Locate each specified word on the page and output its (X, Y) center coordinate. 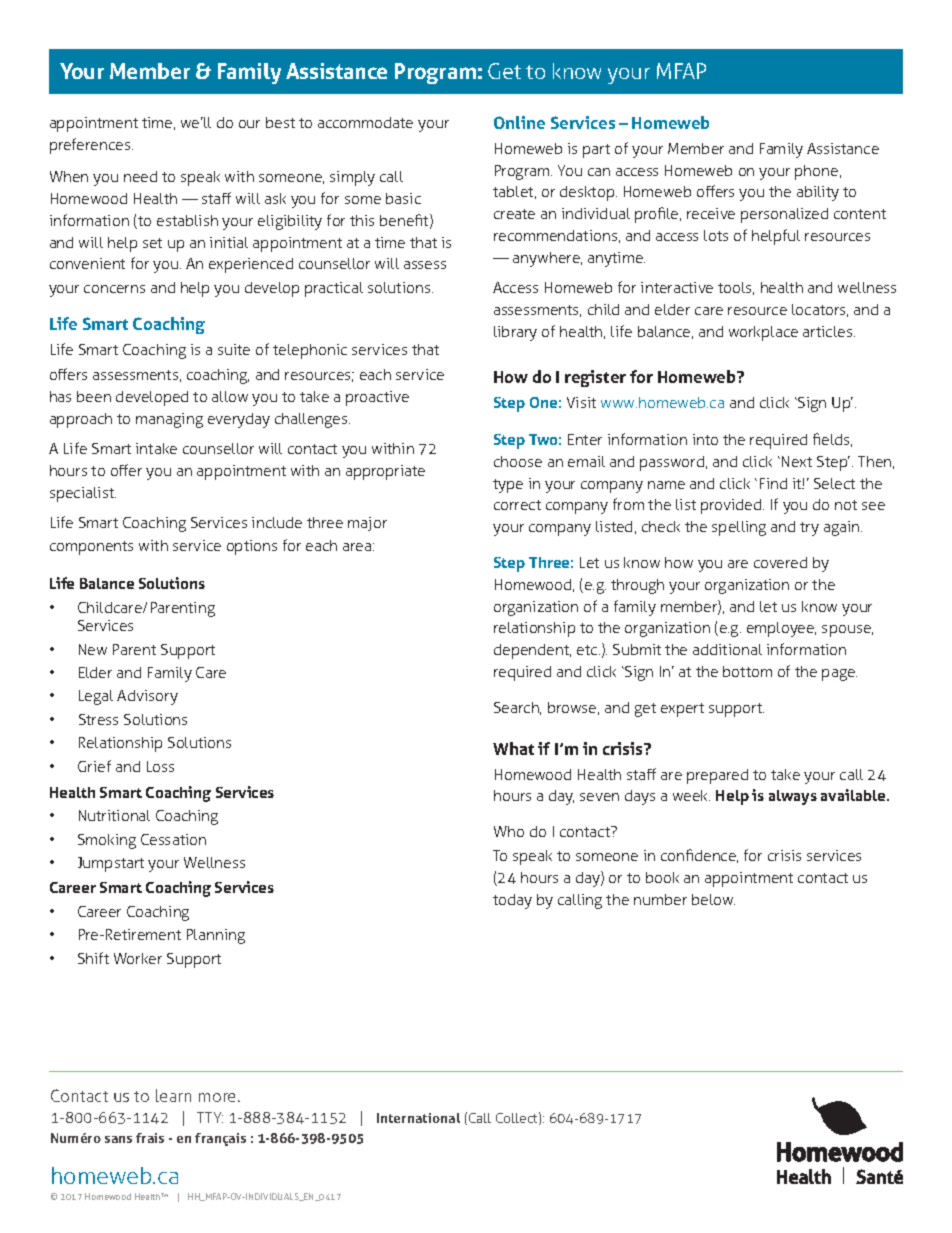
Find (773, 483)
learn (173, 1095)
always (793, 797)
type (508, 486)
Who (509, 831)
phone (818, 172)
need (140, 176)
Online (519, 122)
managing (169, 420)
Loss (160, 766)
